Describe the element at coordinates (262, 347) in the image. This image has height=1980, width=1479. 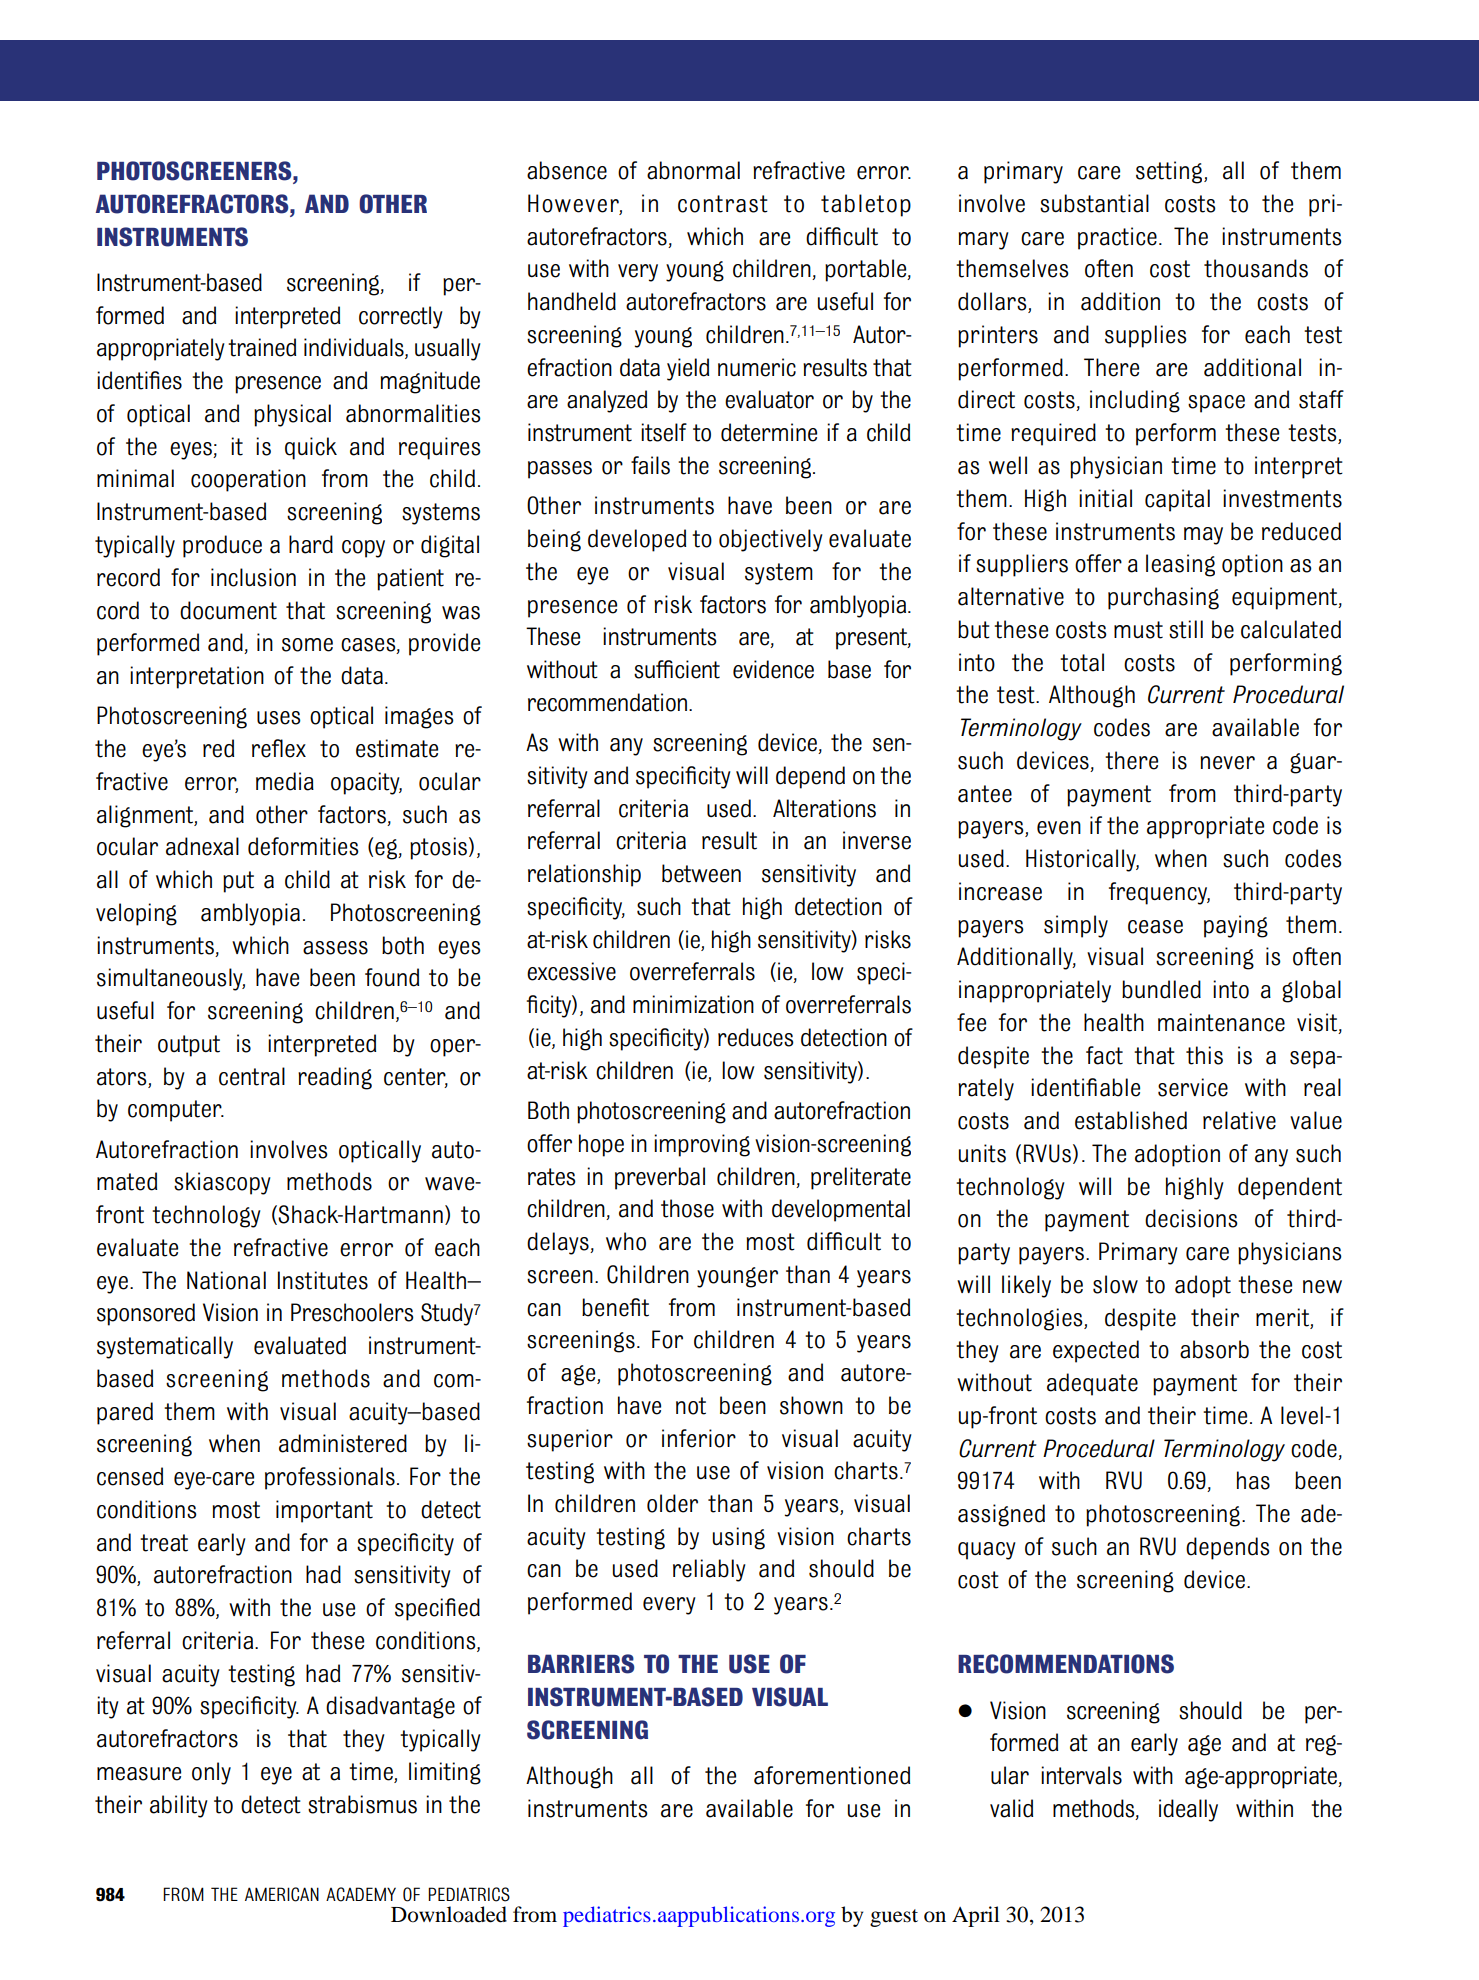
I see `trained` at that location.
